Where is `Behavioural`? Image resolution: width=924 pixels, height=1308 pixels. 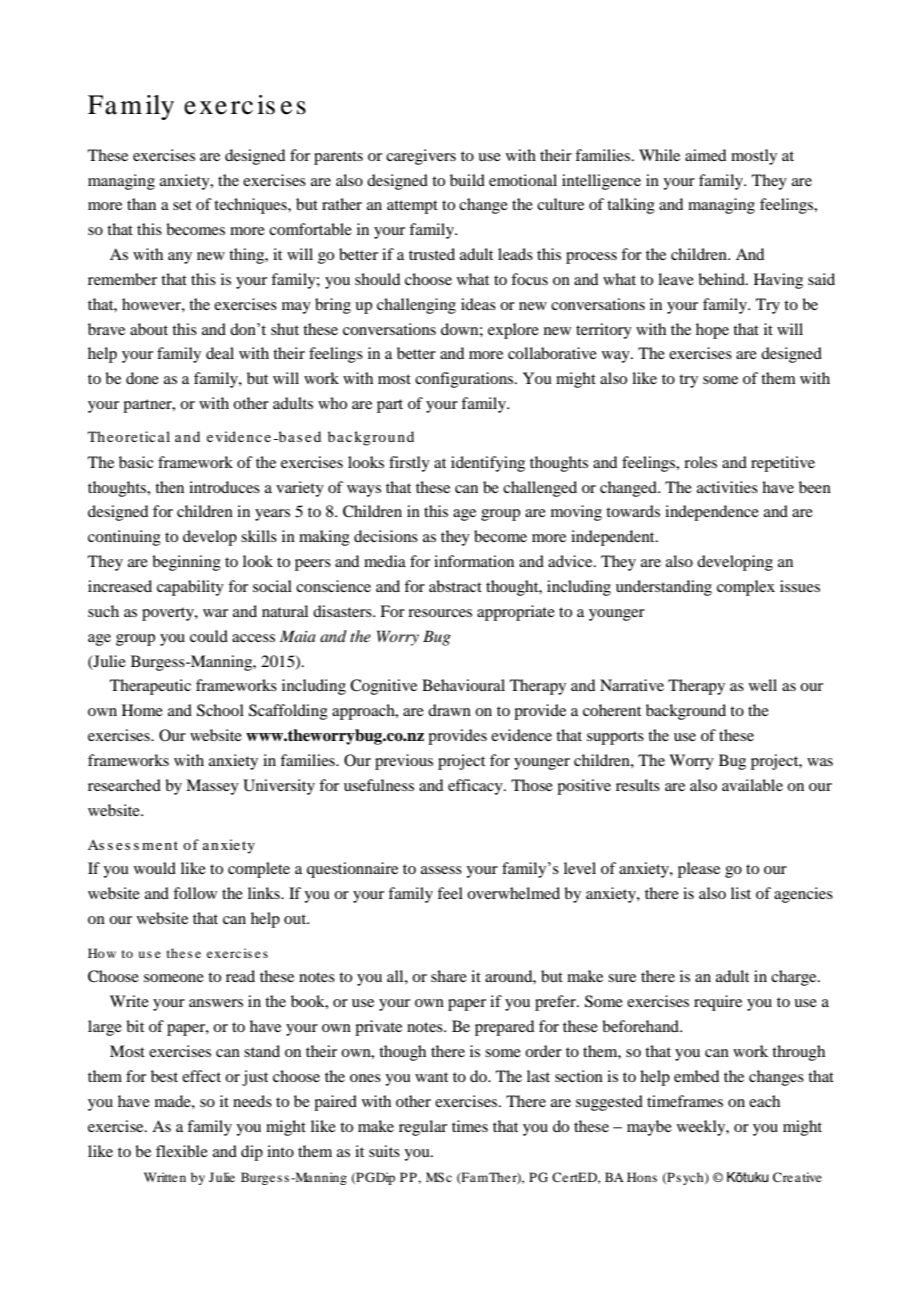
Behavioural is located at coordinates (463, 685).
